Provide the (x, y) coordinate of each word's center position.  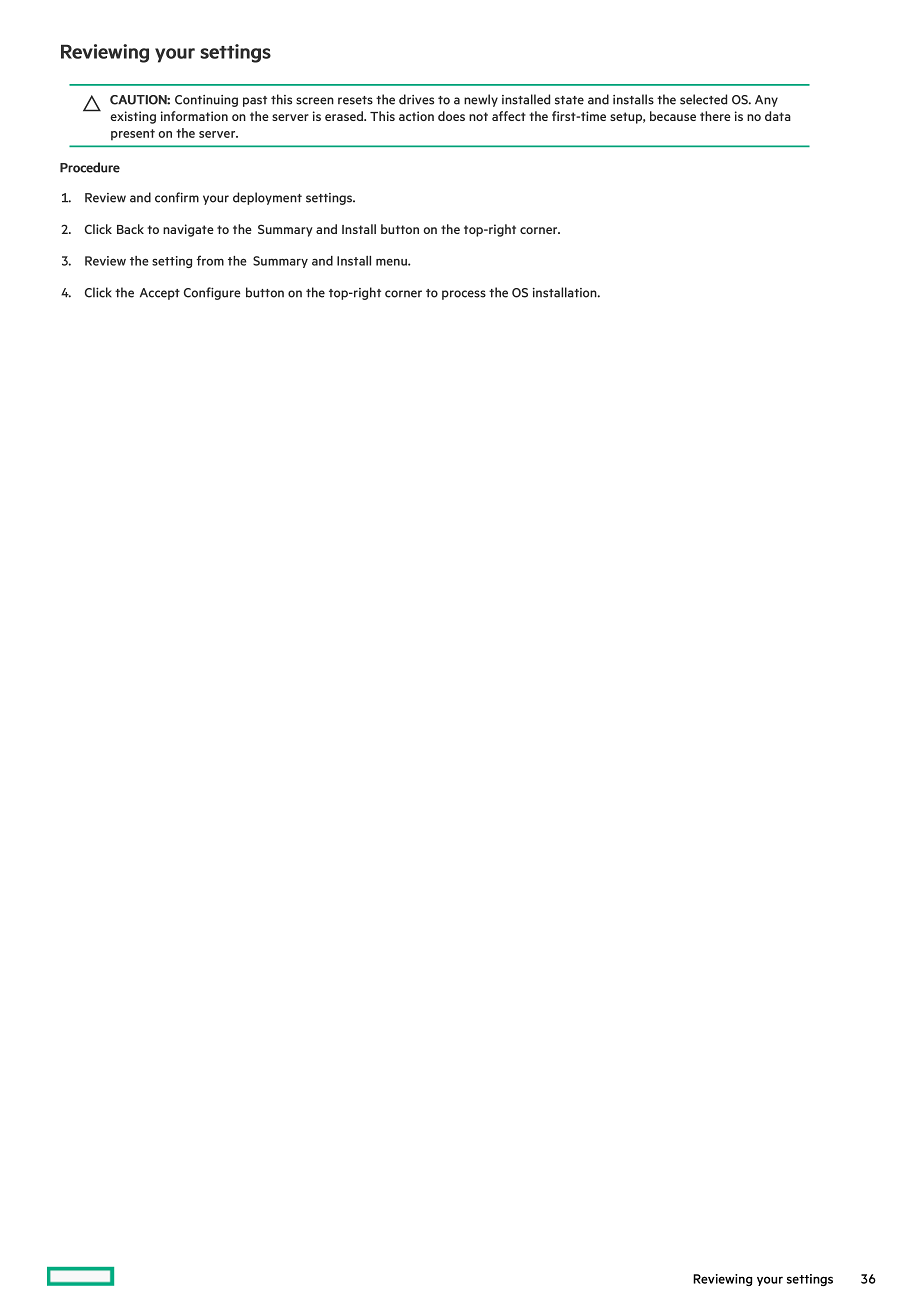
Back (130, 229)
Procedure (90, 167)
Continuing (206, 101)
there (715, 116)
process (464, 295)
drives (416, 99)
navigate (188, 230)
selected (703, 99)
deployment (267, 198)
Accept (160, 294)
